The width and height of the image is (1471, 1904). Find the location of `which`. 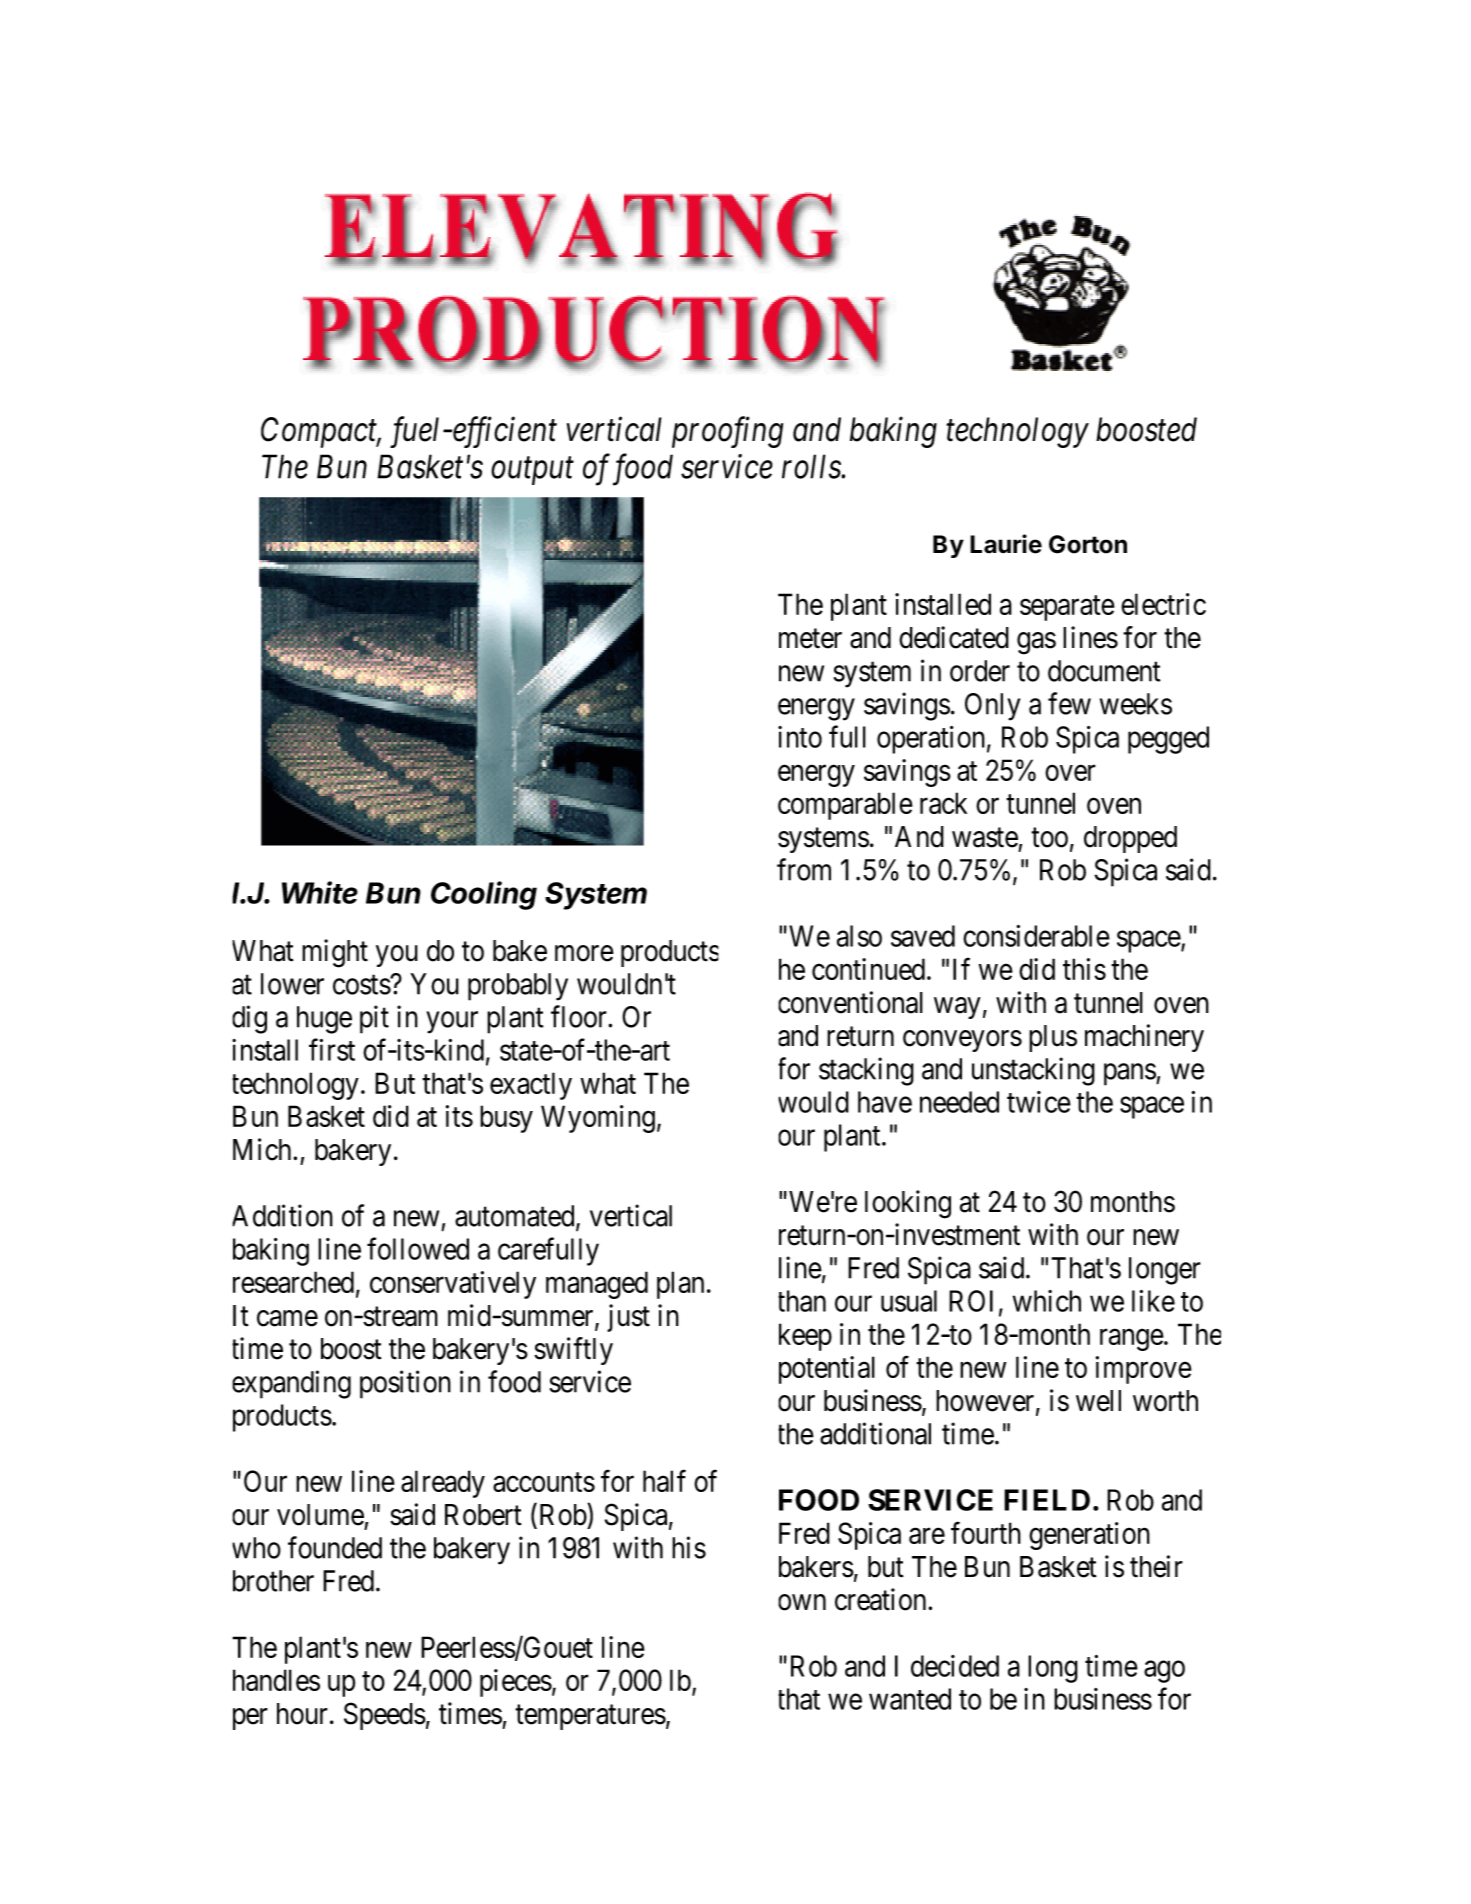

which is located at coordinates (1047, 1301).
